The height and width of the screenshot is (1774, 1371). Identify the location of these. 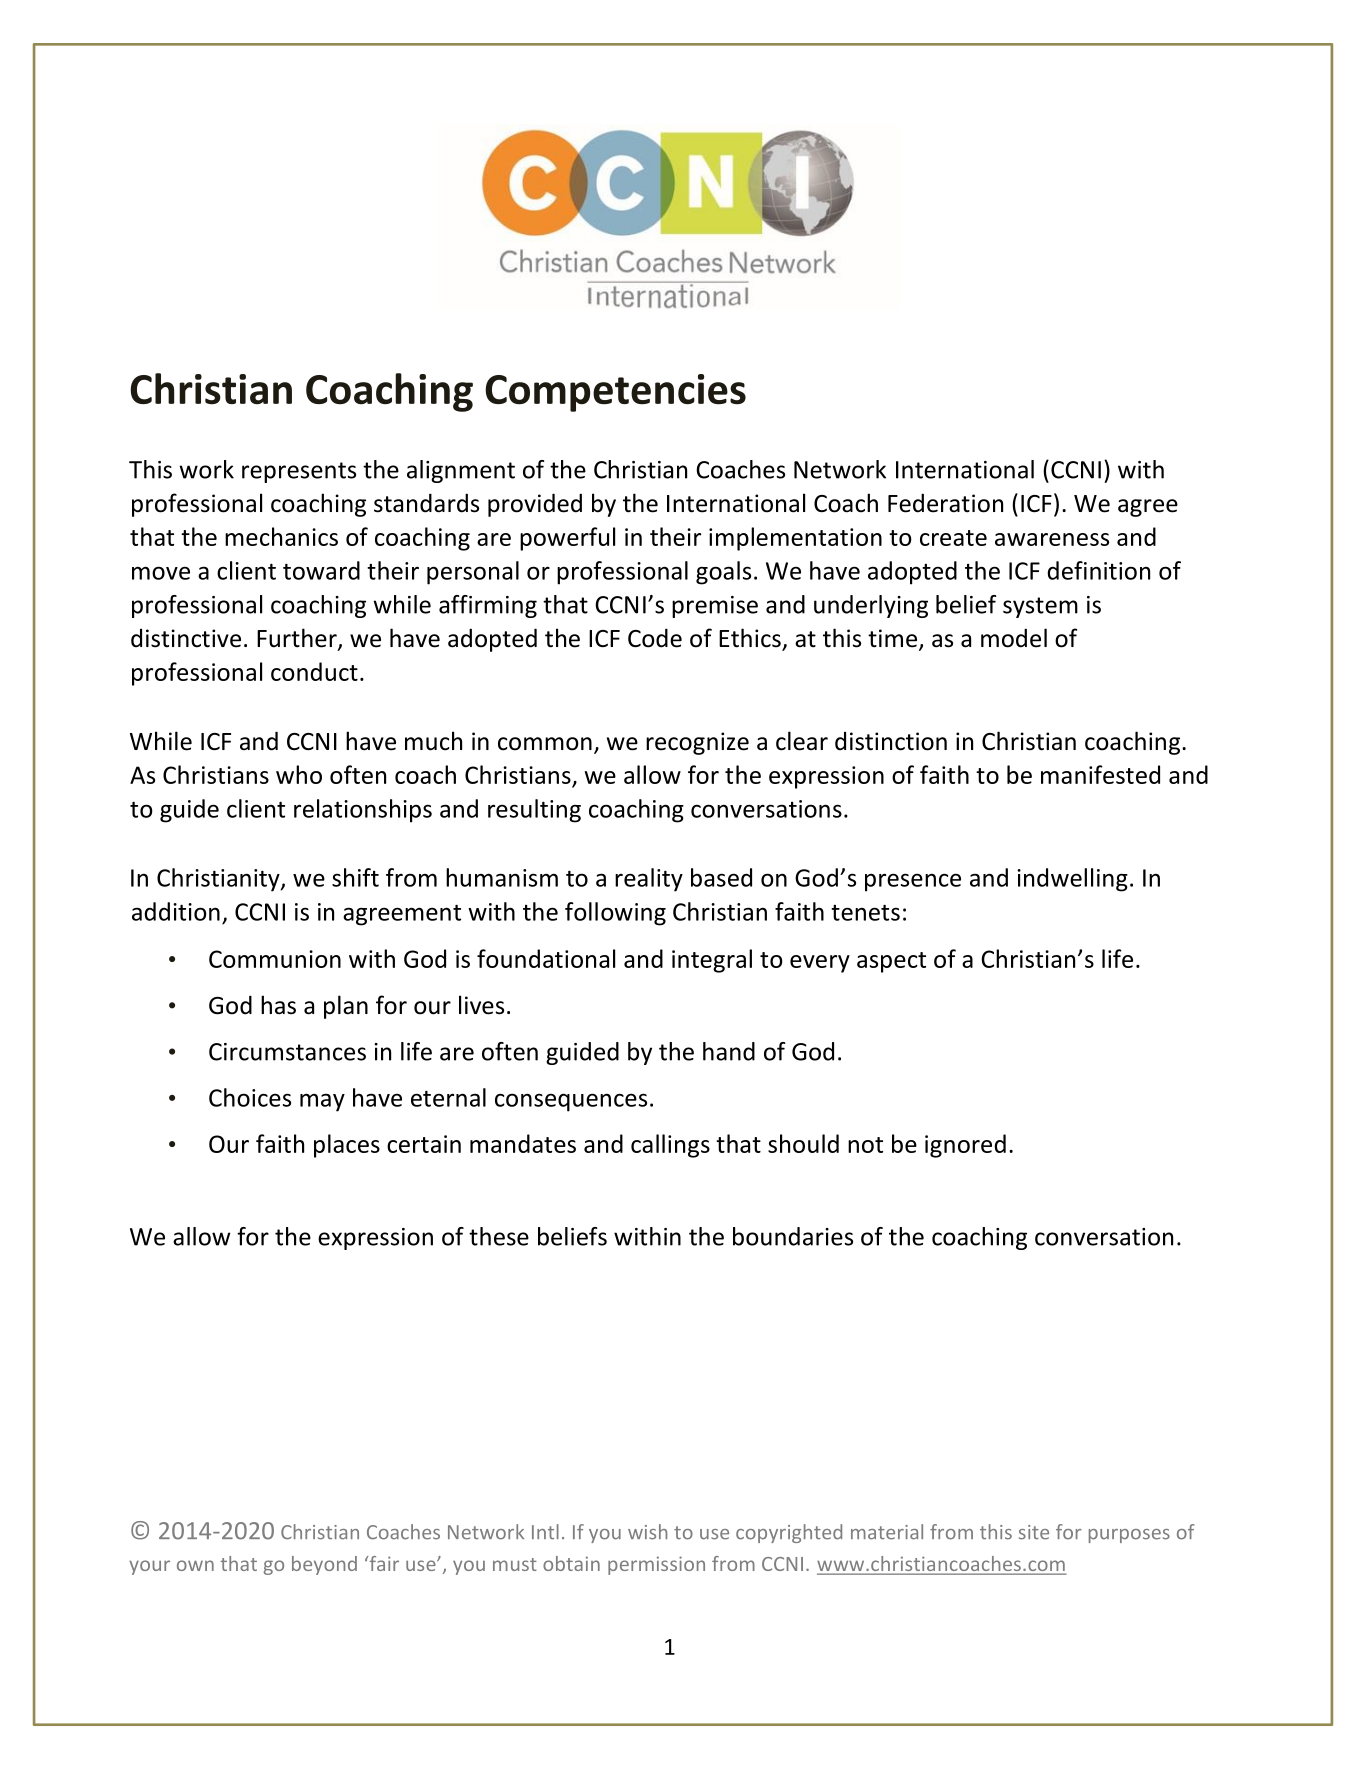
(499, 1236).
